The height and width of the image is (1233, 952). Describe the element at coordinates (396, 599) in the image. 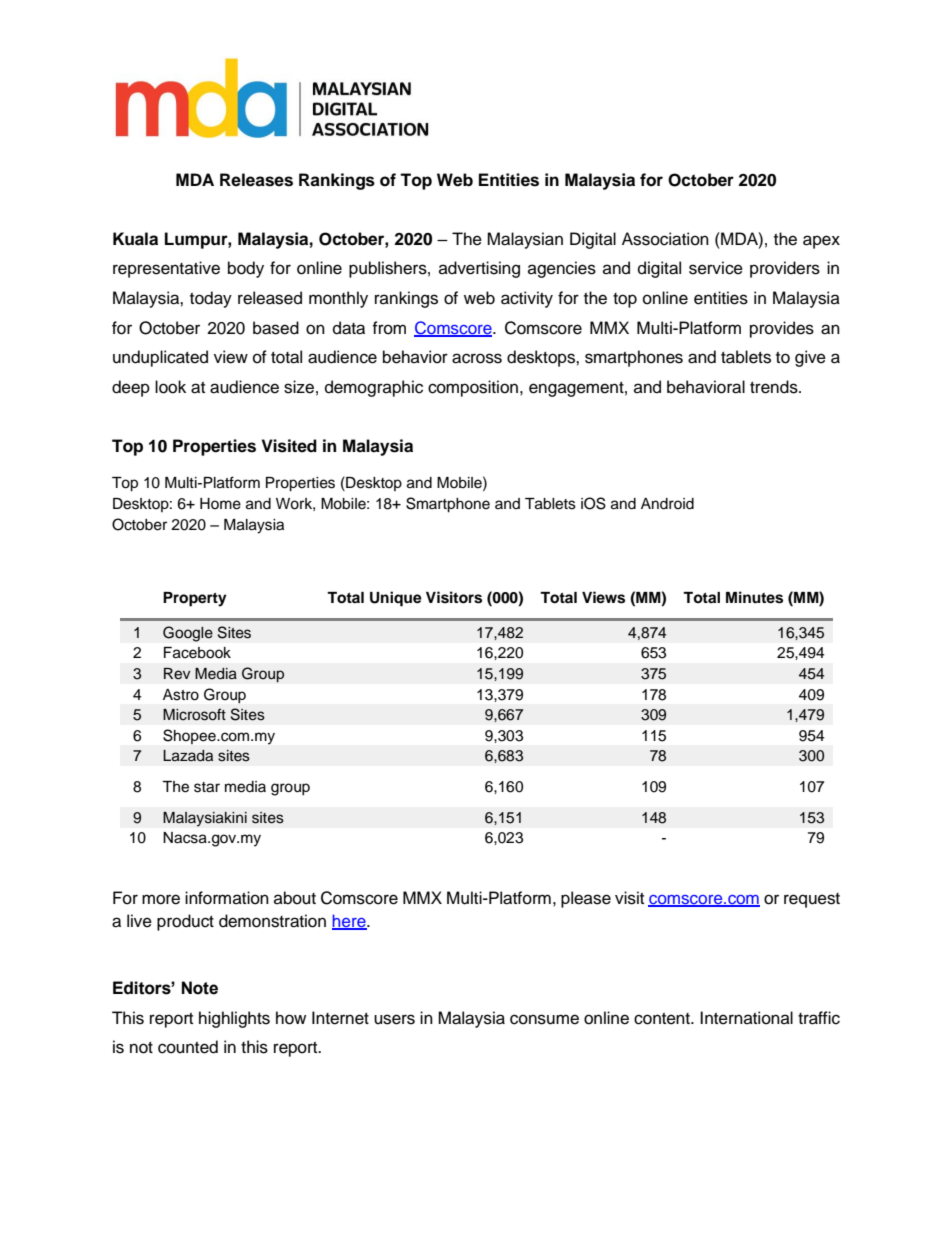

I see `Unique` at that location.
